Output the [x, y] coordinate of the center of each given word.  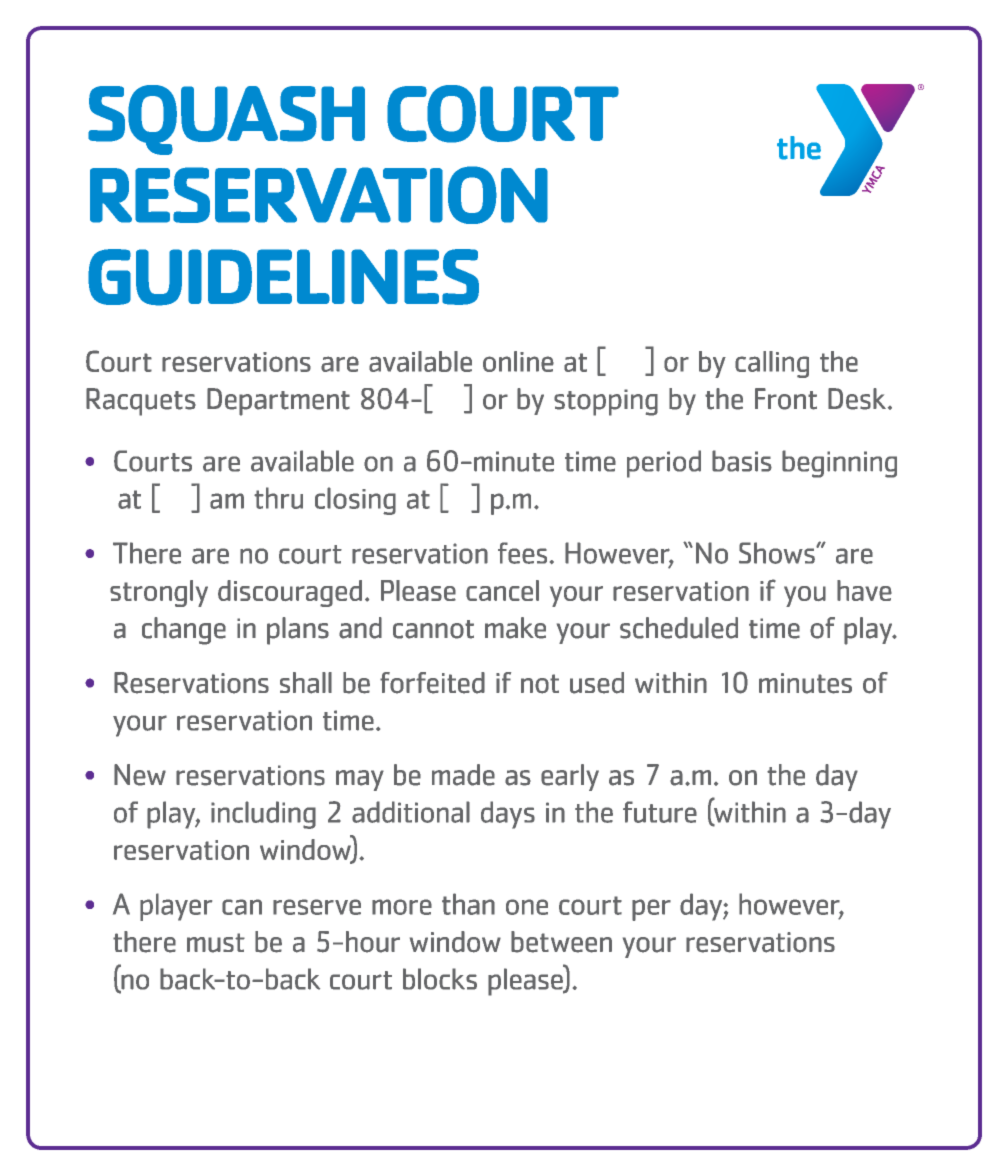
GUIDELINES [283, 277]
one [527, 907]
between [561, 942]
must [216, 943]
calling [772, 364]
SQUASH [226, 120]
